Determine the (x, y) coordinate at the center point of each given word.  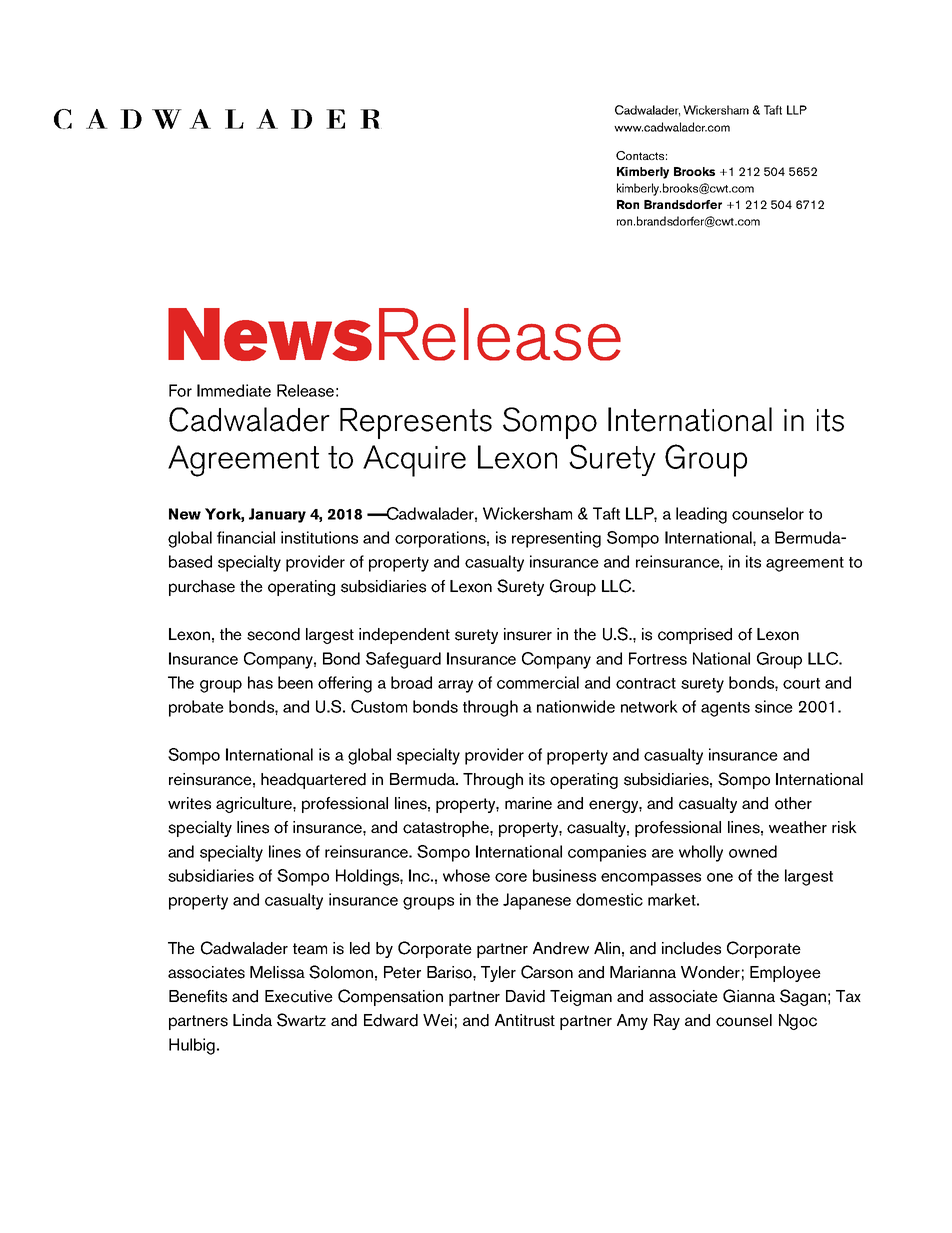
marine (528, 803)
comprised (695, 636)
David (525, 996)
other (793, 803)
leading (701, 515)
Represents (416, 423)
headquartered (313, 781)
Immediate (234, 390)
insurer (528, 634)
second (273, 634)
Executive (299, 996)
